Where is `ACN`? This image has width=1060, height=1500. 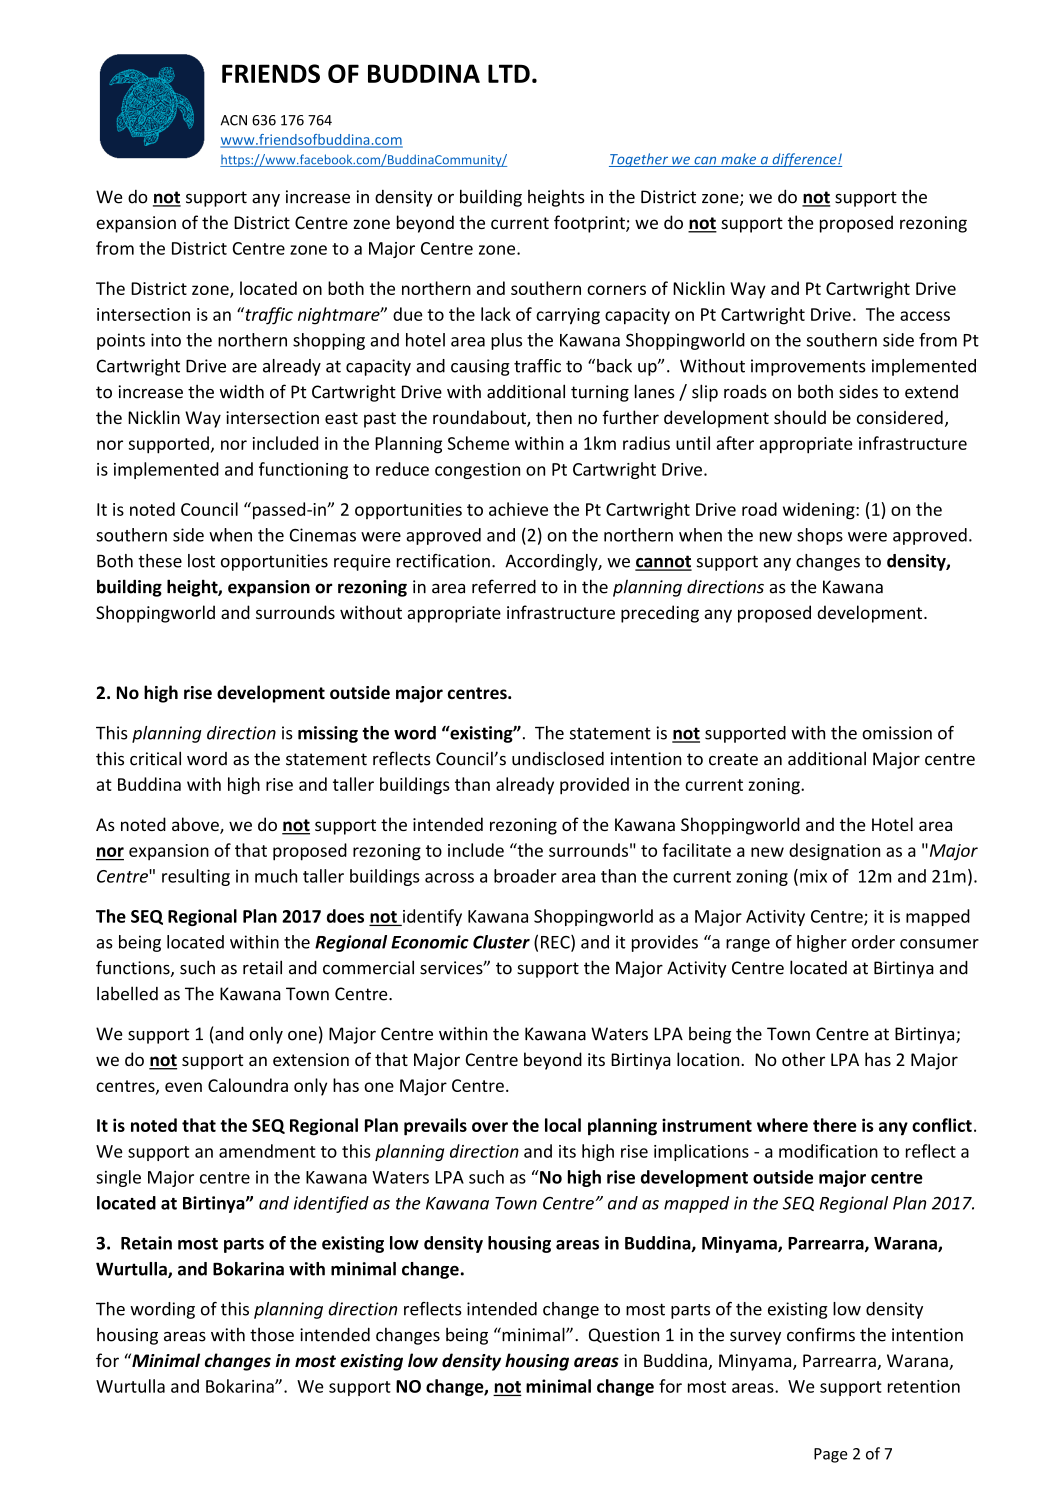
ACN is located at coordinates (234, 120).
